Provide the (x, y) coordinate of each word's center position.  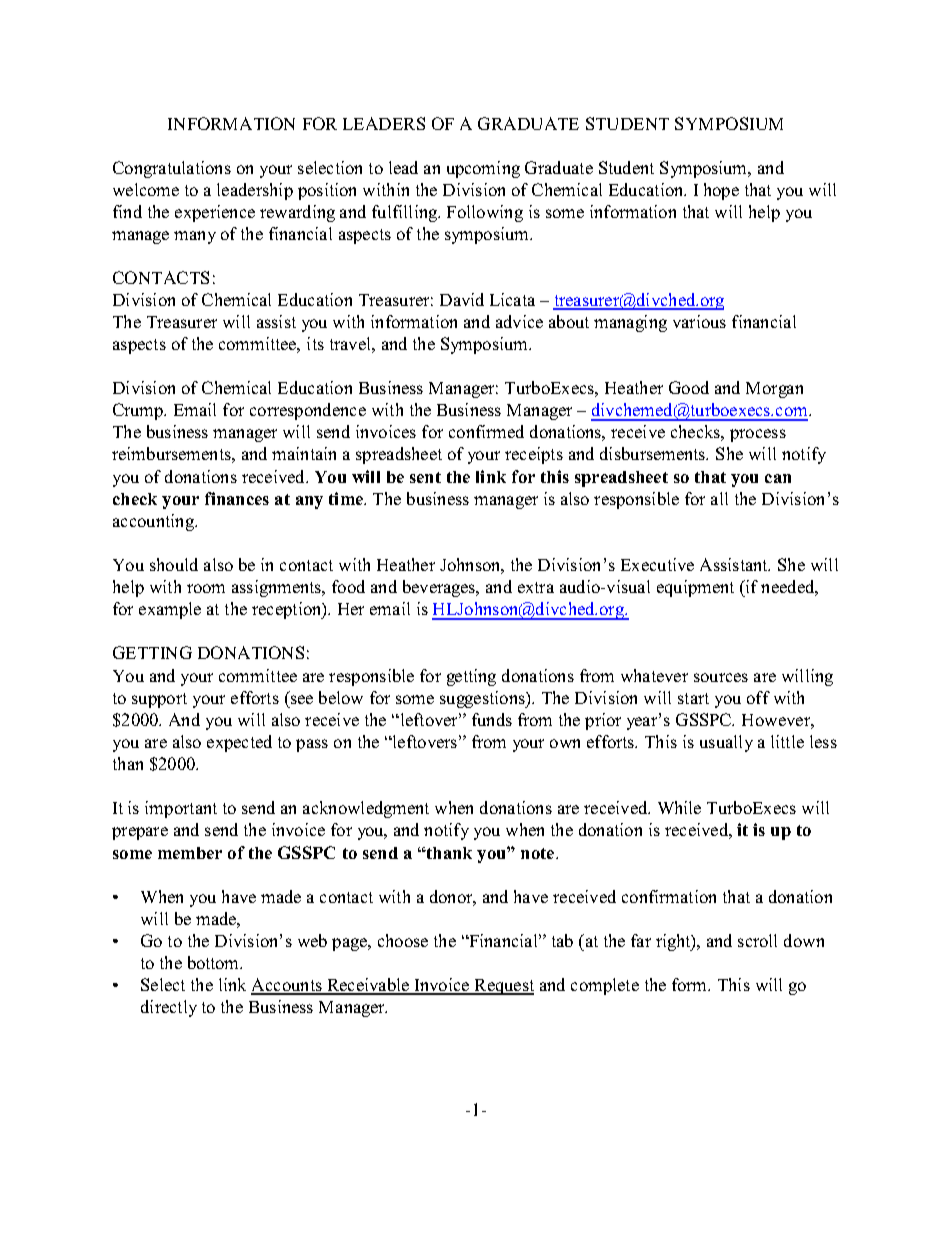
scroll (757, 940)
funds (492, 719)
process (758, 435)
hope (721, 191)
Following (485, 213)
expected (239, 743)
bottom (215, 962)
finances (237, 498)
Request (503, 987)
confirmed (486, 431)
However (777, 720)
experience (215, 213)
